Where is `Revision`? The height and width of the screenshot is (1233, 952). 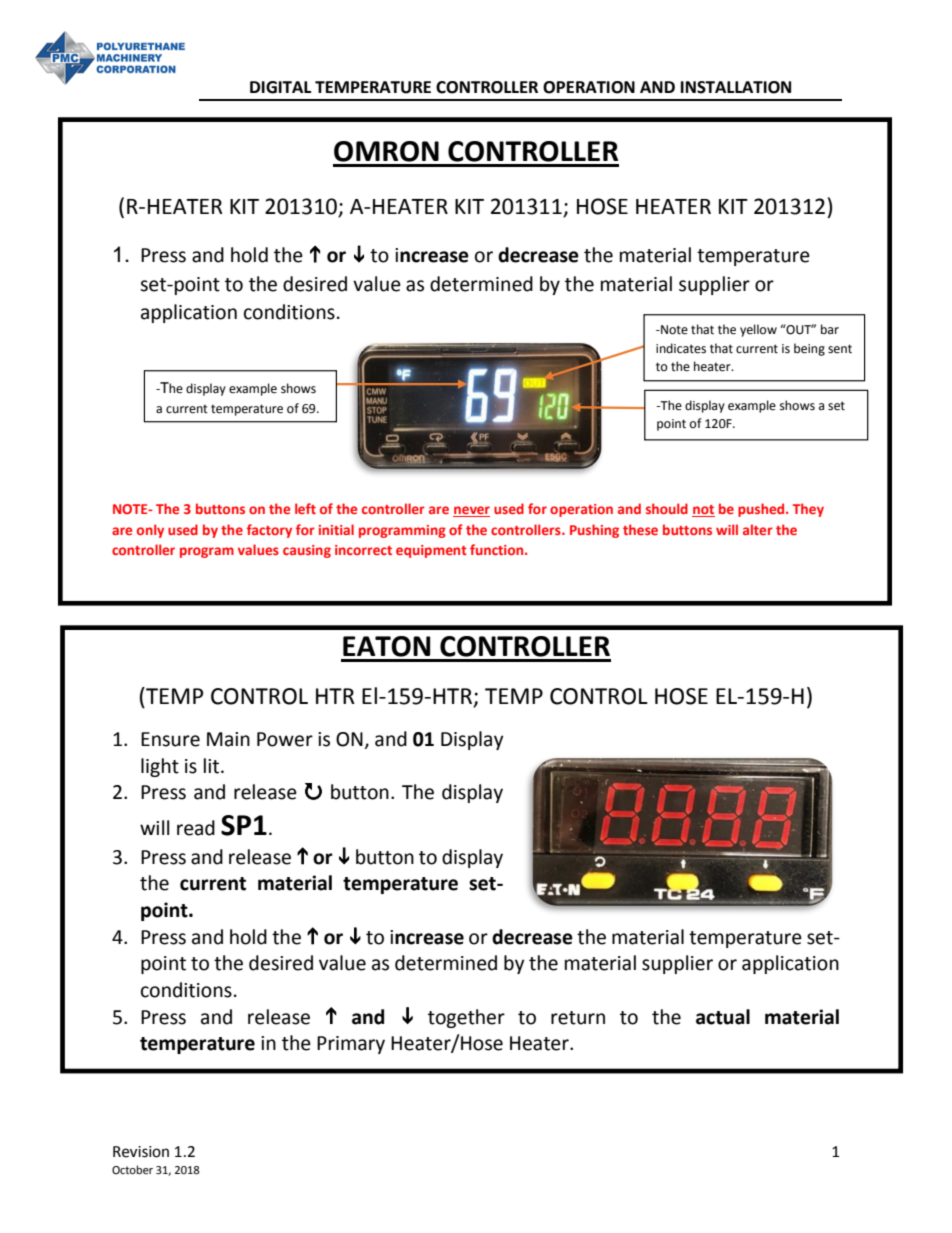
Revision is located at coordinates (141, 1152).
